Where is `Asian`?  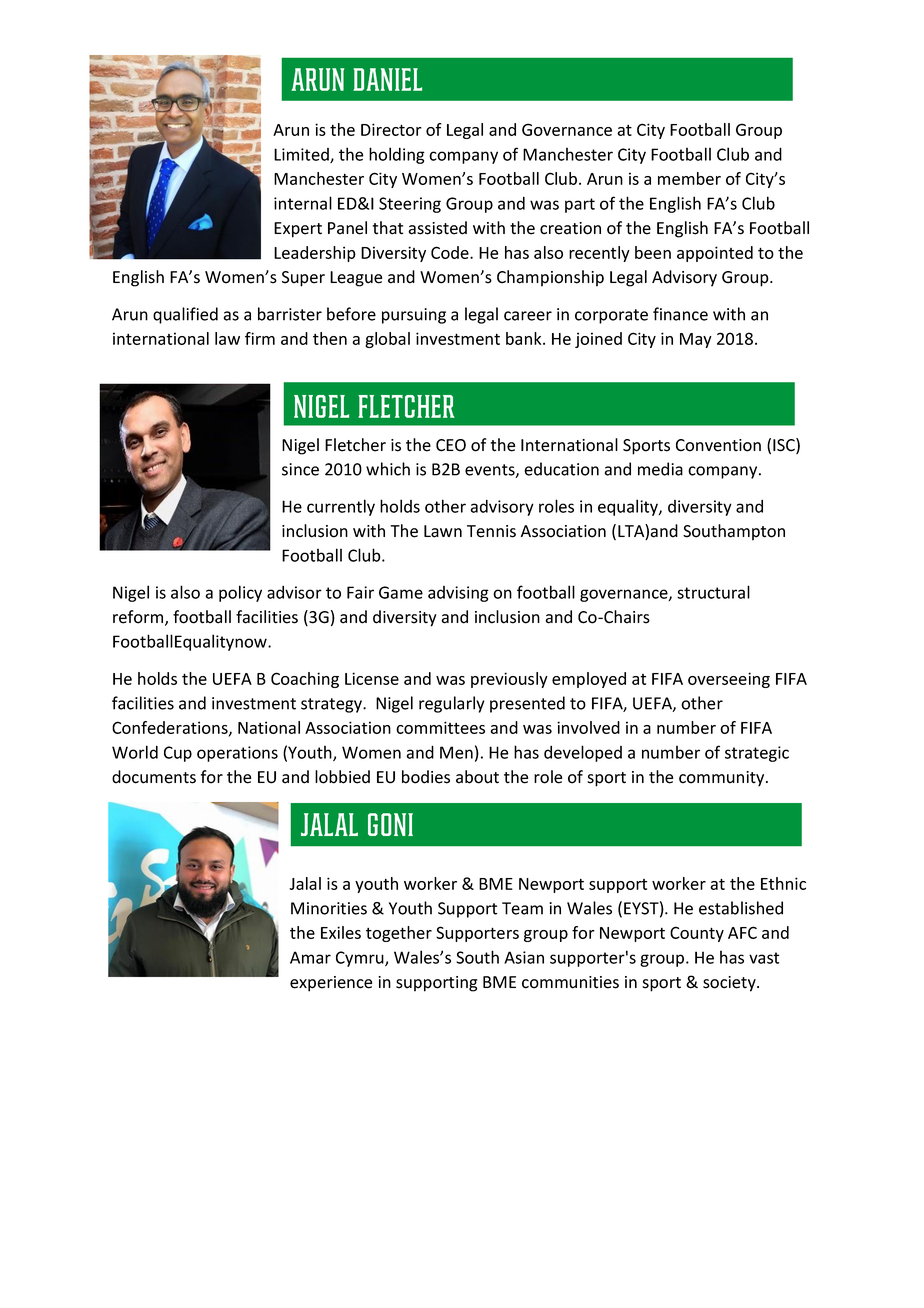 Asian is located at coordinates (524, 957).
